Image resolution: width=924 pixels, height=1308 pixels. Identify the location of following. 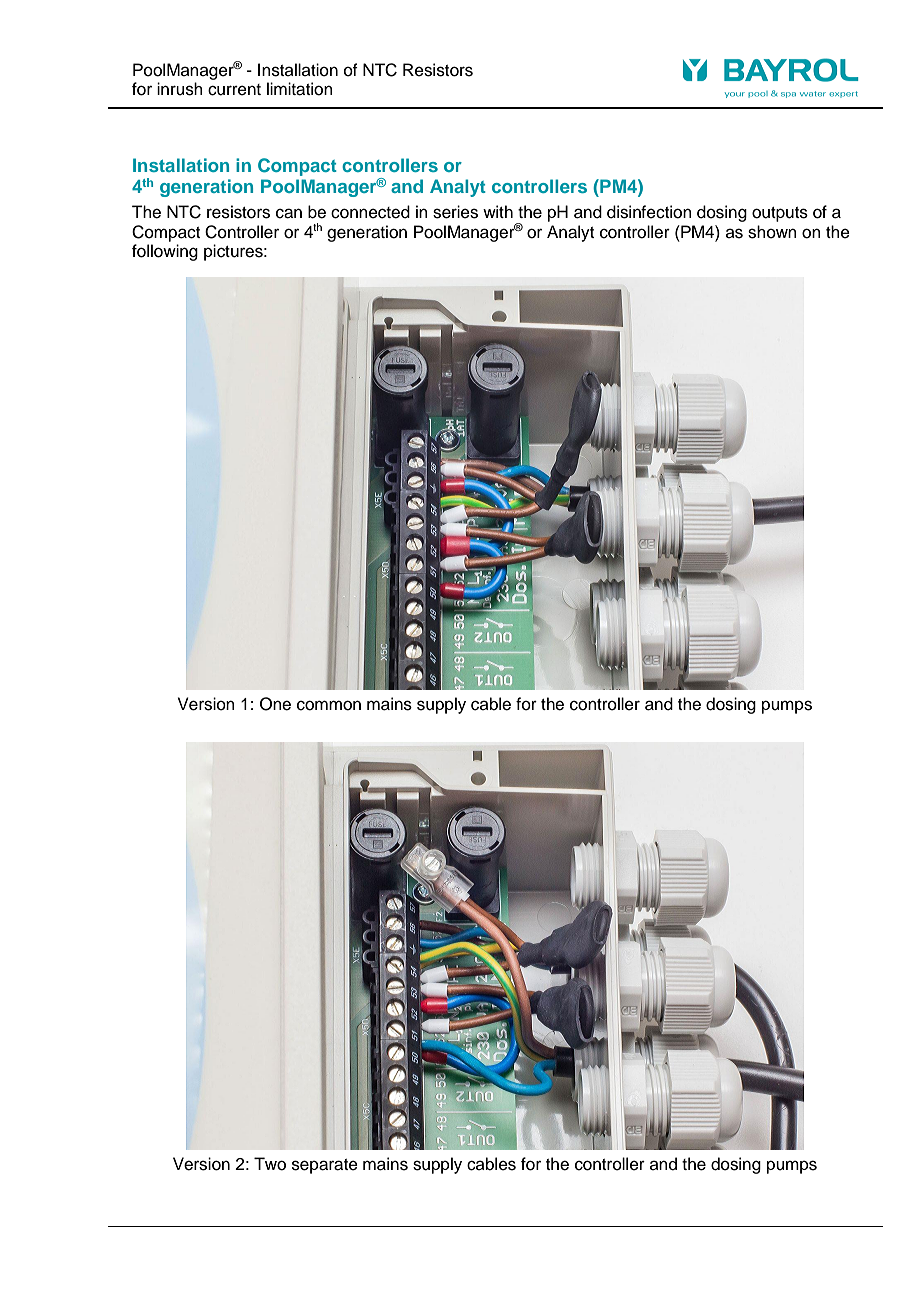
(165, 252).
